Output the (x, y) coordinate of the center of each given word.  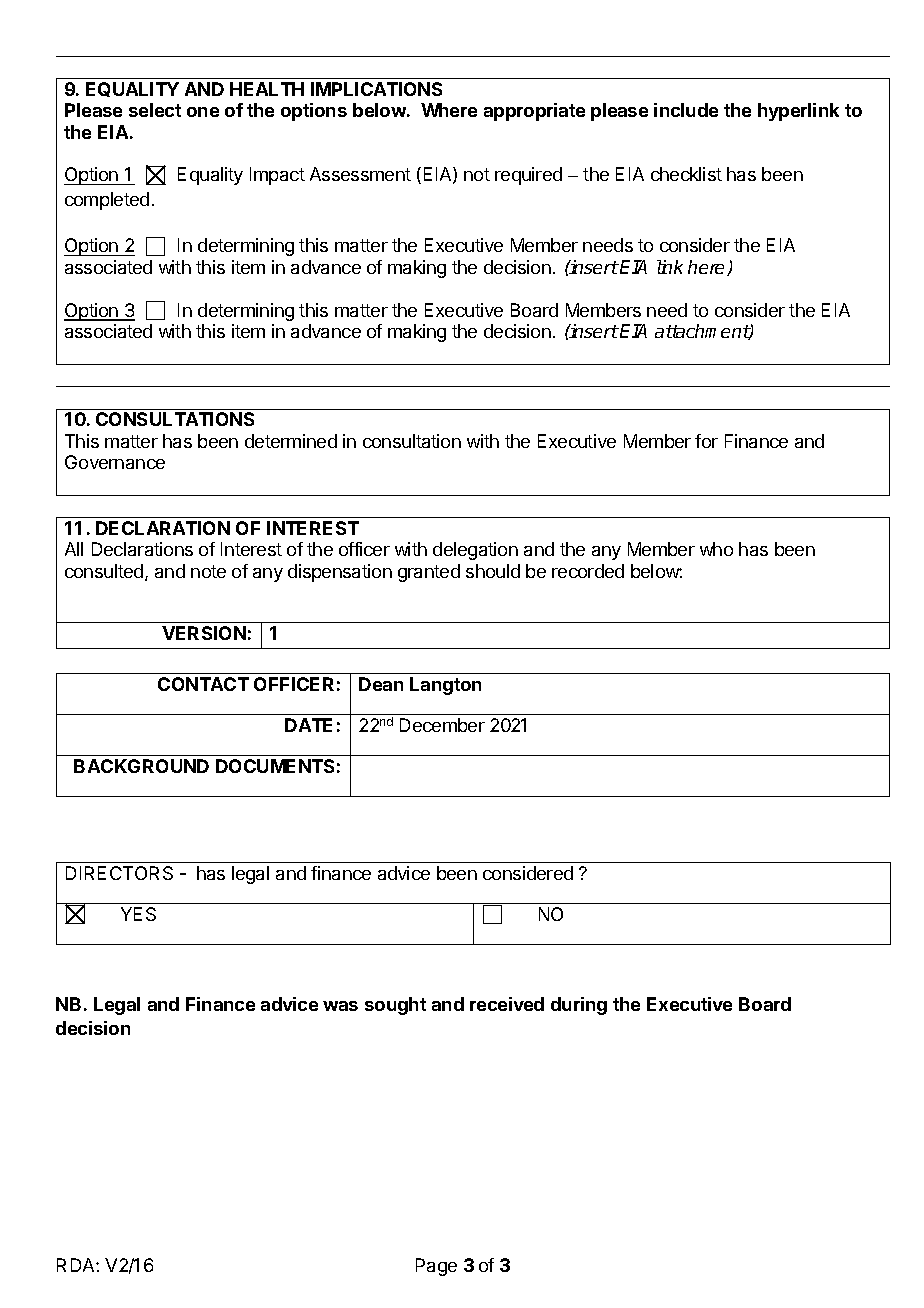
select (155, 110)
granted (429, 573)
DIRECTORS (119, 873)
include (686, 110)
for (706, 441)
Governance (115, 462)
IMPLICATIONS (376, 89)
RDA (77, 1265)
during (579, 1006)
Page (436, 1267)
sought (395, 1006)
